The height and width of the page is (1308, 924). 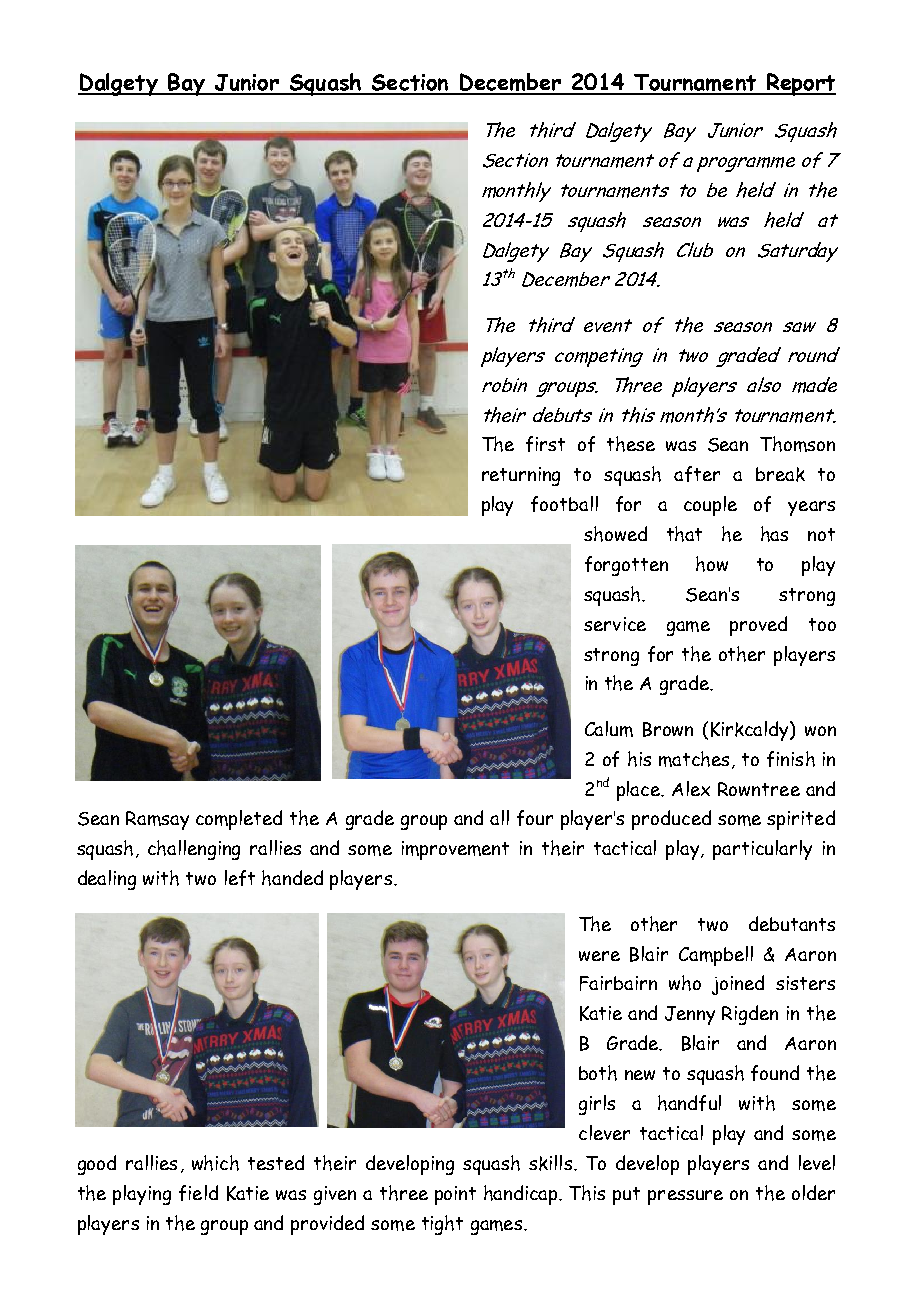 What do you see at coordinates (564, 504) in the page?
I see `football` at bounding box center [564, 504].
